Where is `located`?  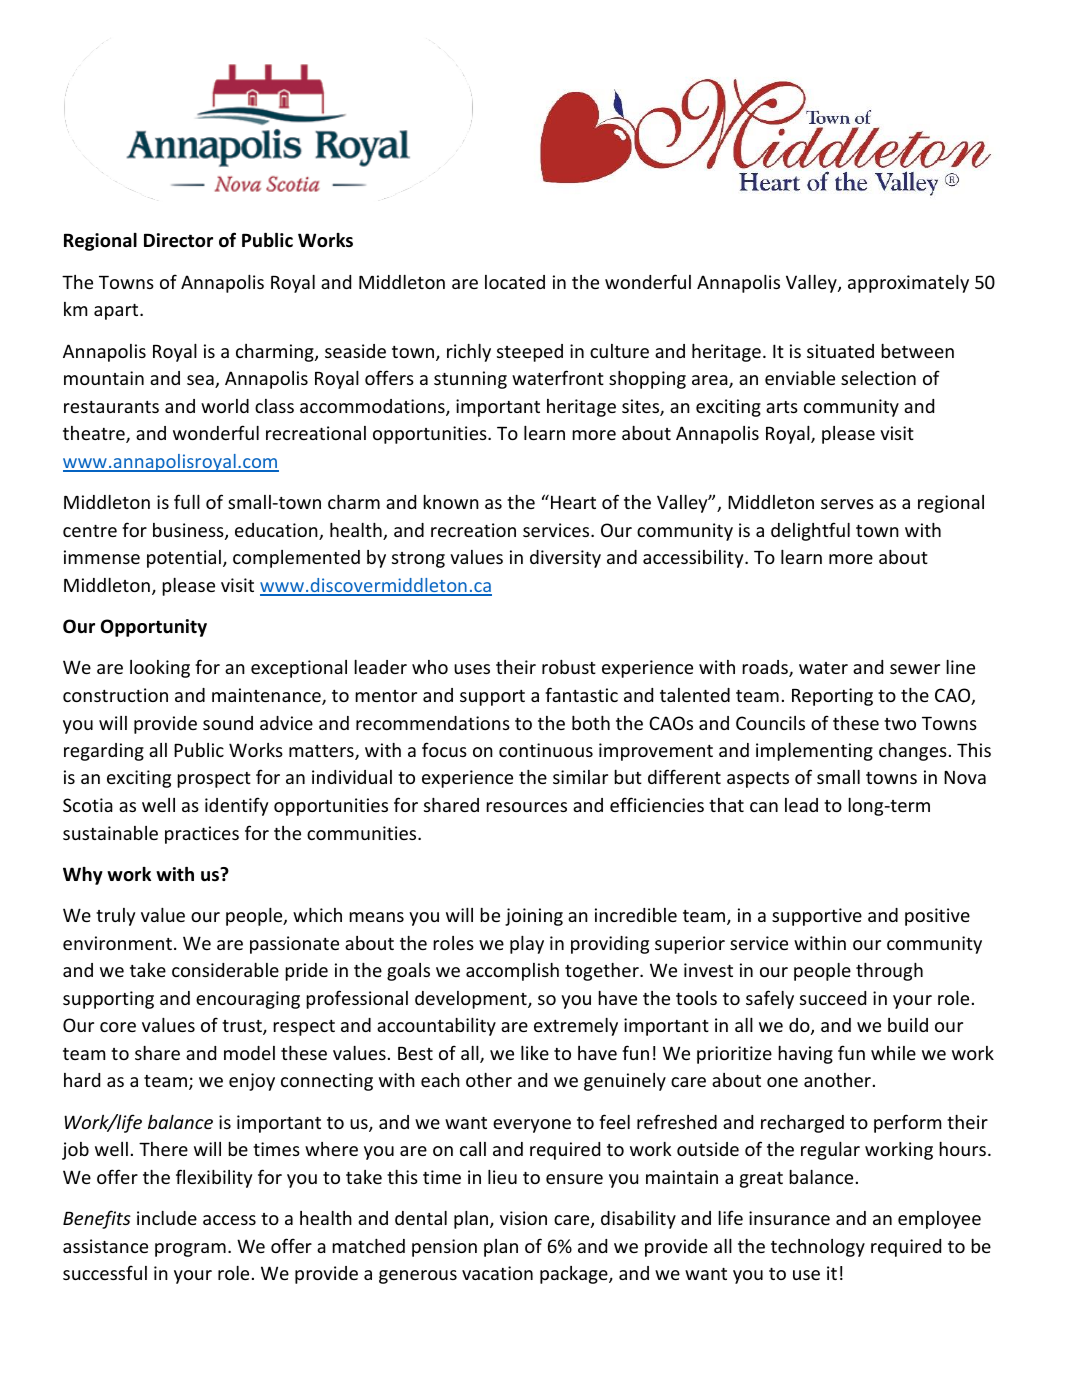 located is located at coordinates (515, 282).
